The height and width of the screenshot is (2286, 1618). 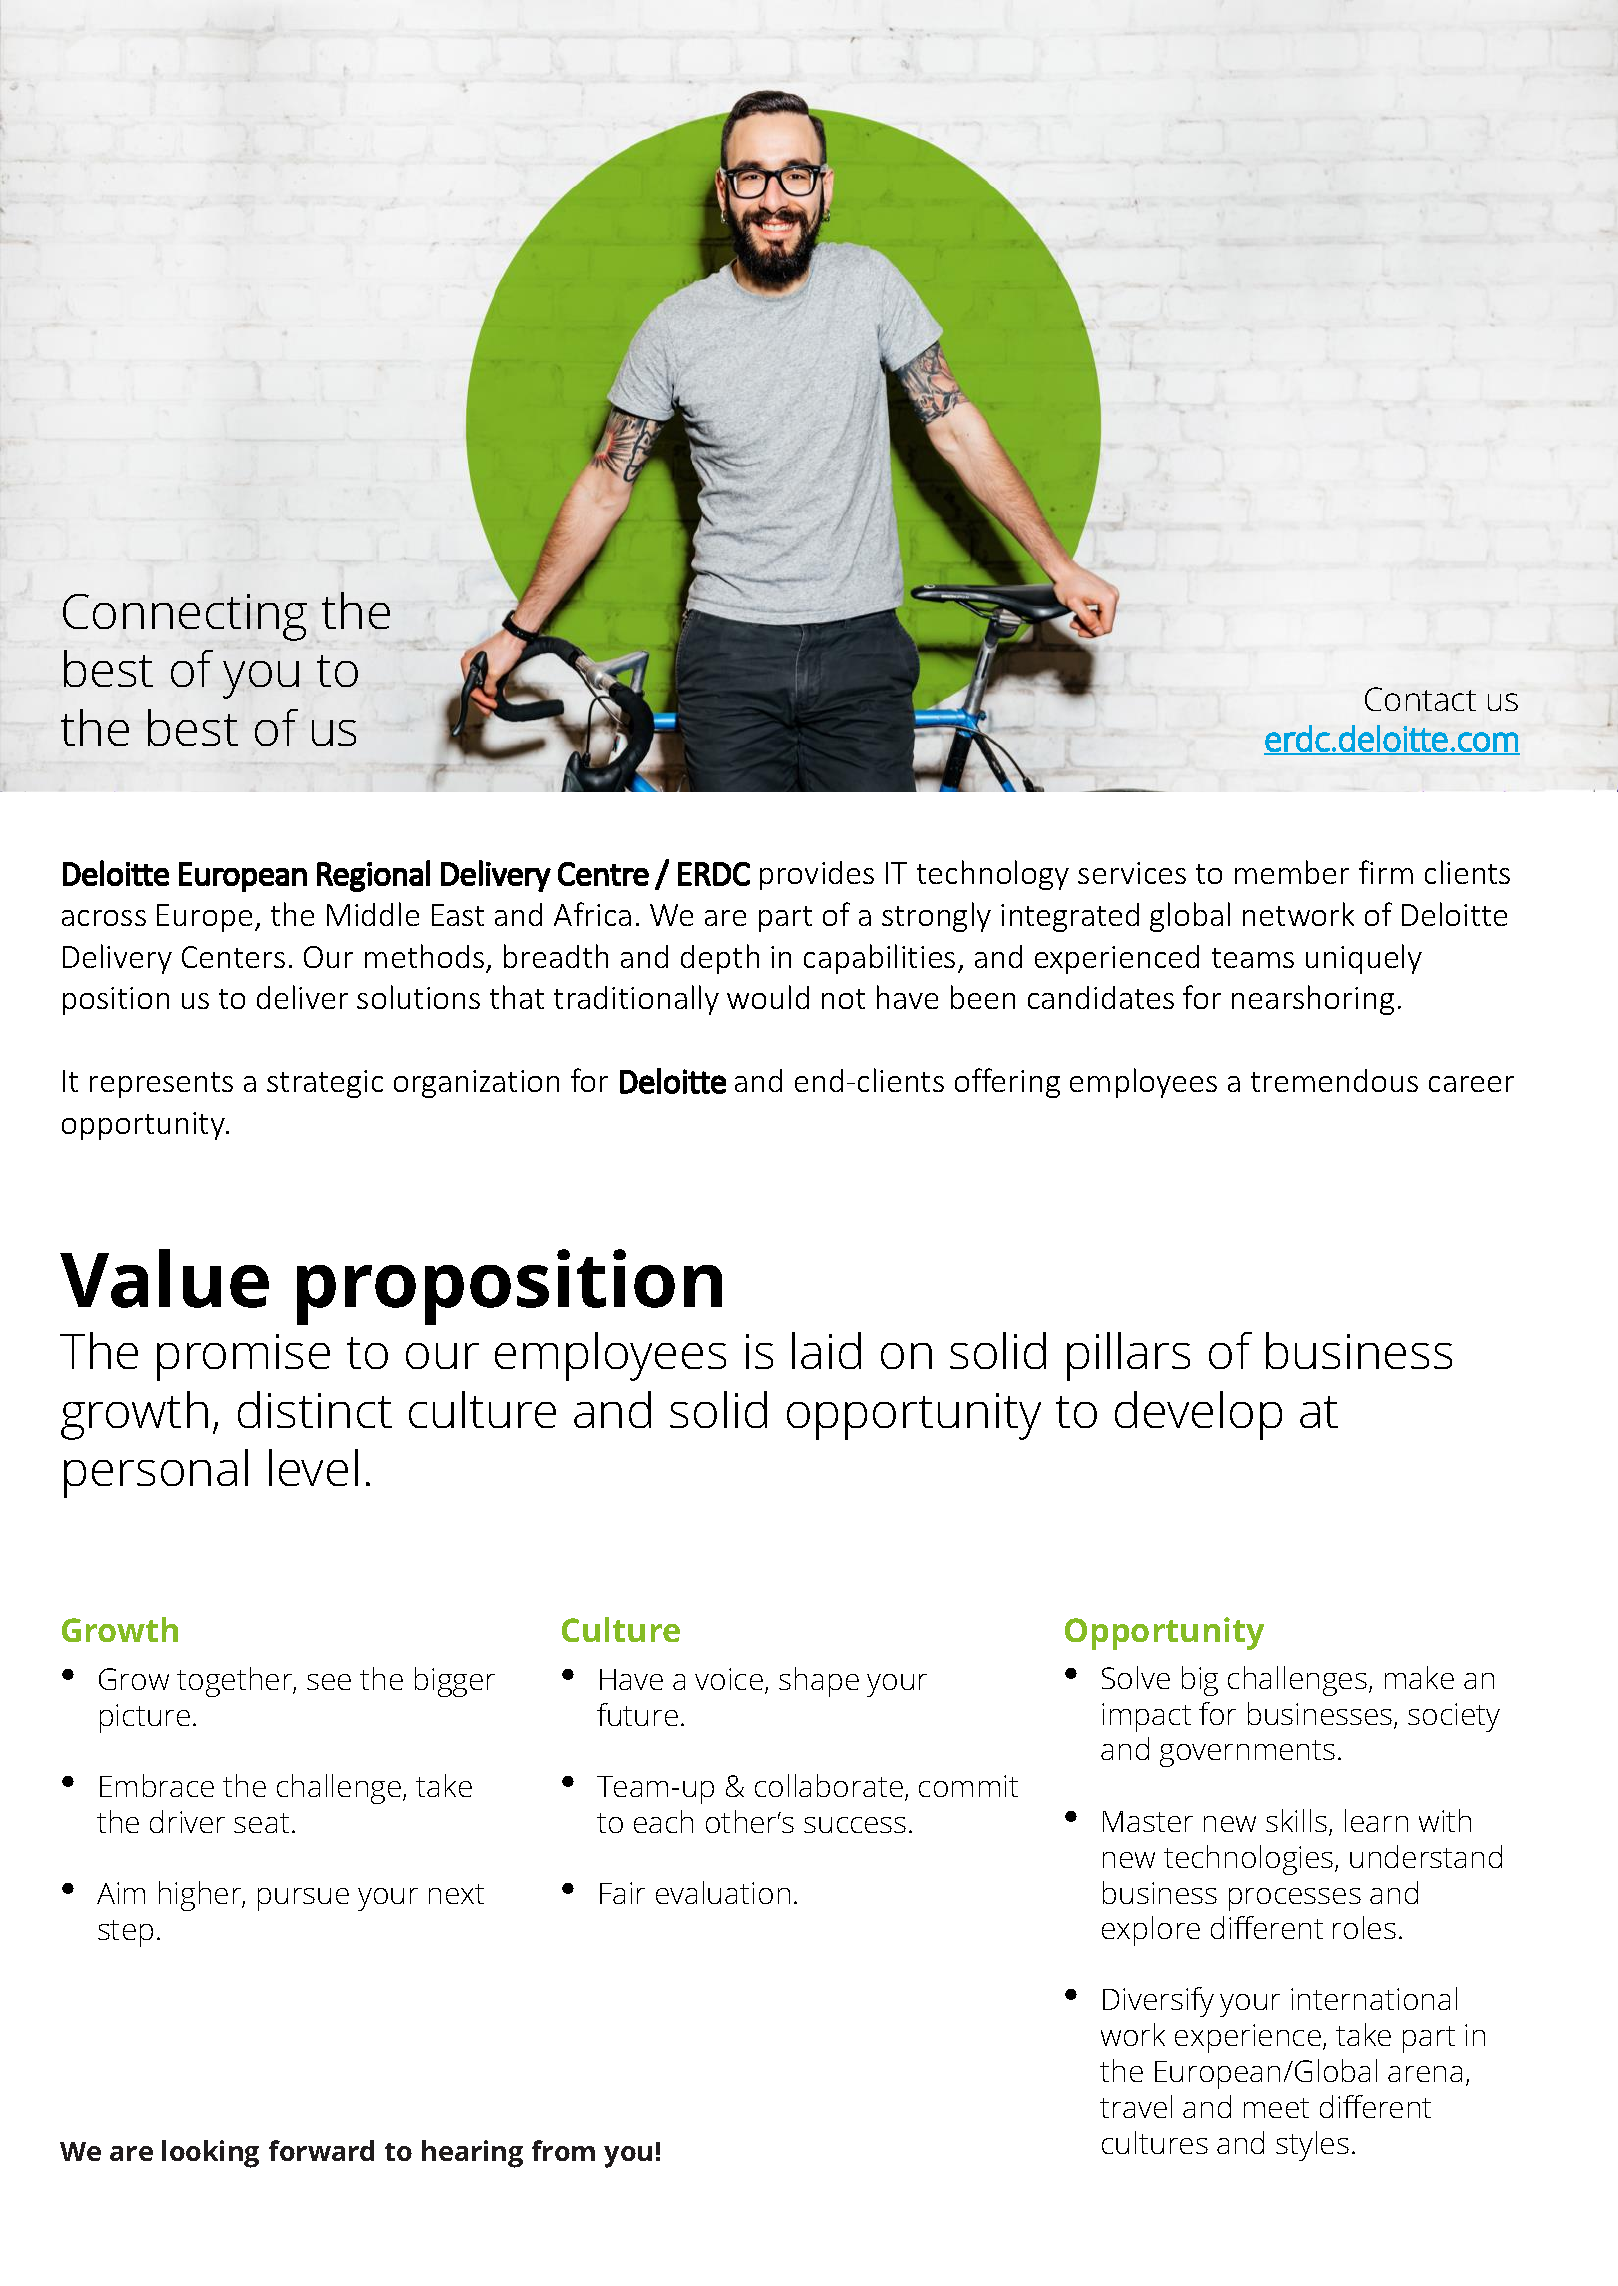 What do you see at coordinates (1276, 2108) in the screenshot?
I see `meet` at bounding box center [1276, 2108].
